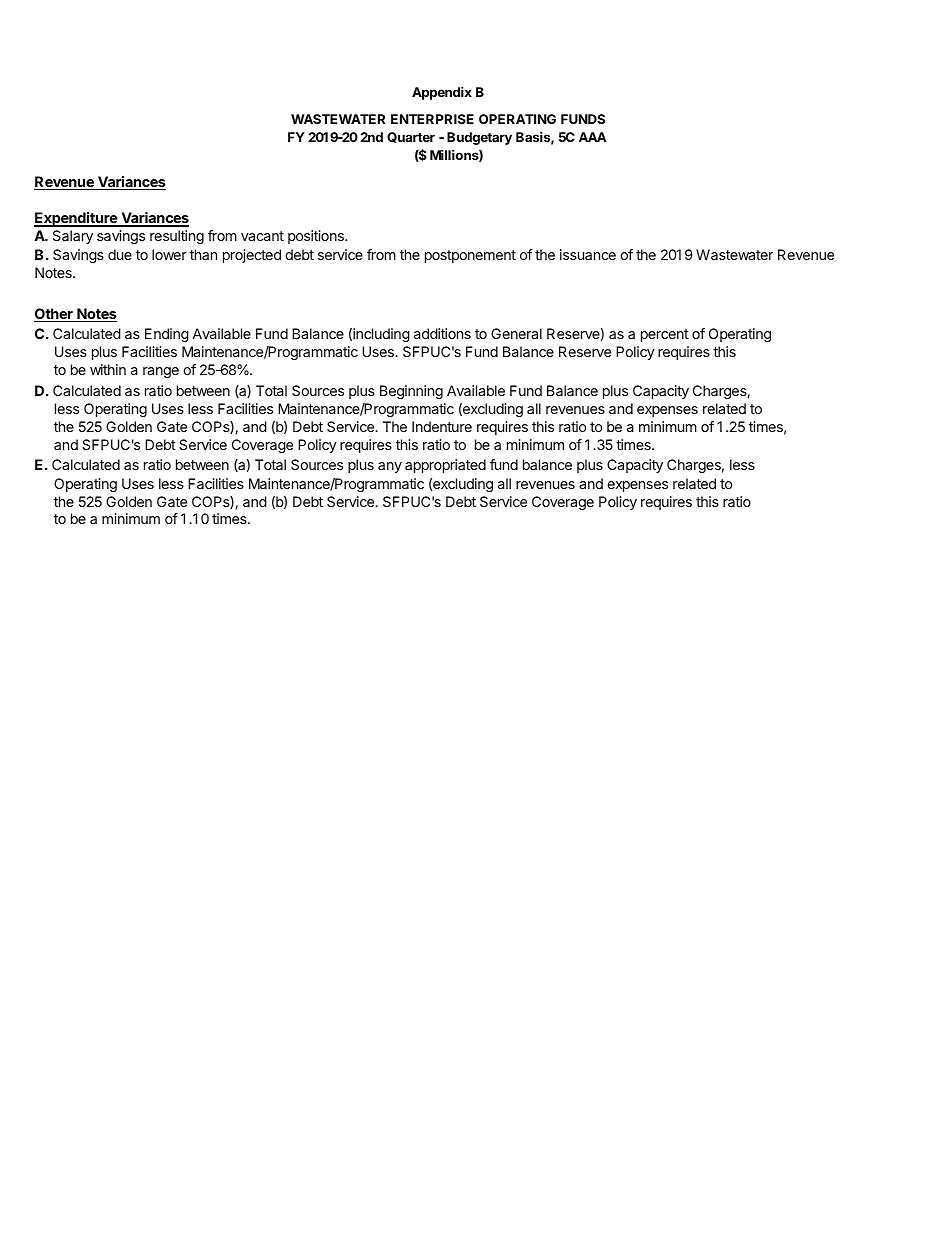 The width and height of the screenshot is (952, 1233). I want to click on ENTERPRISE, so click(432, 119).
